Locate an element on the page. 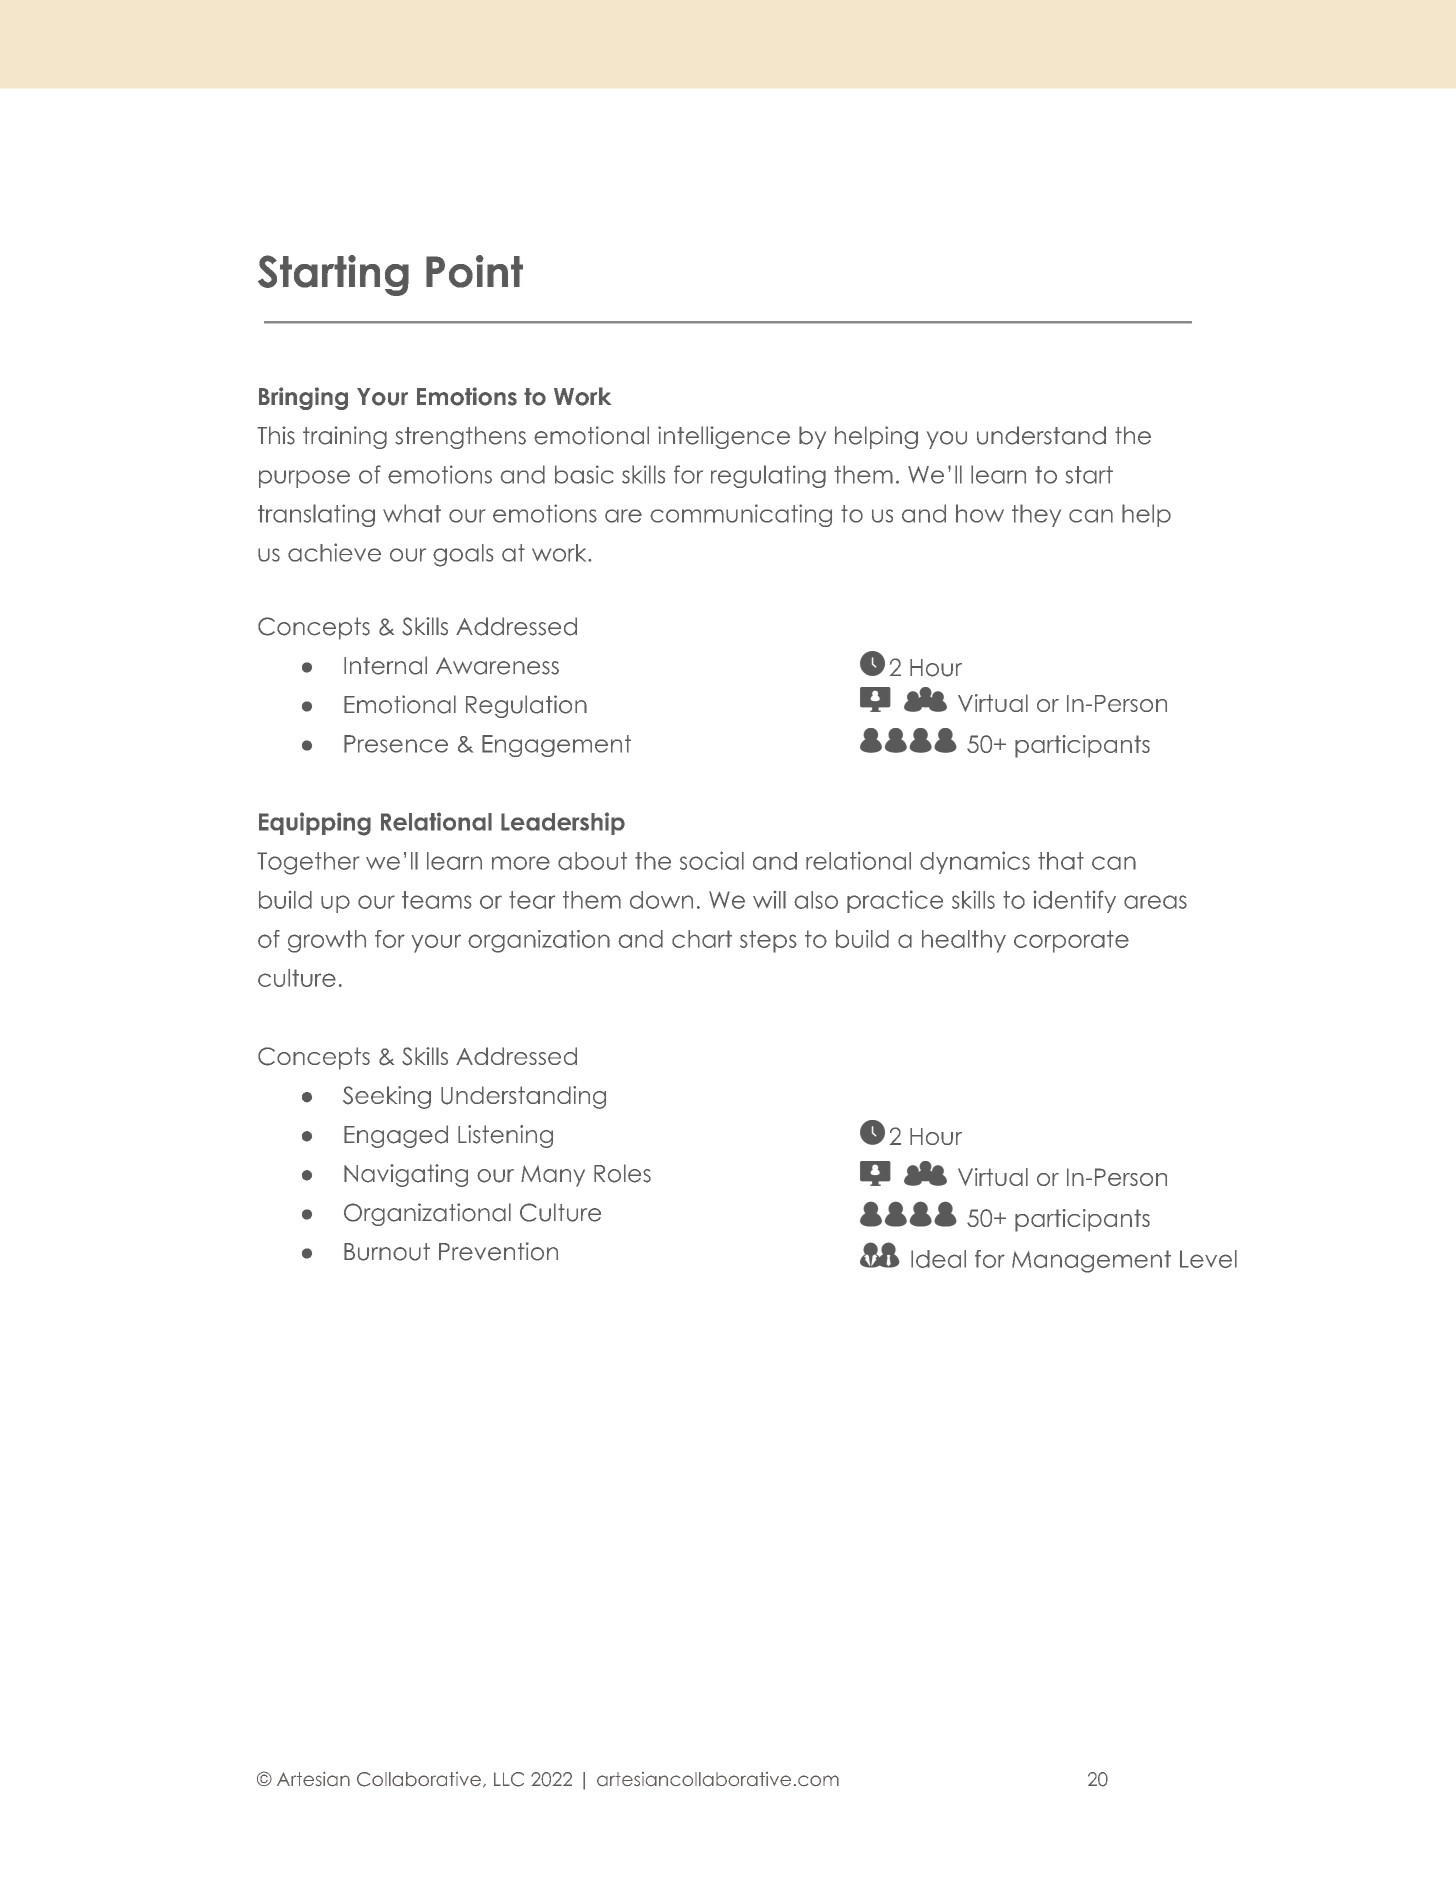 This image has height=1884, width=1456. they is located at coordinates (1036, 515).
